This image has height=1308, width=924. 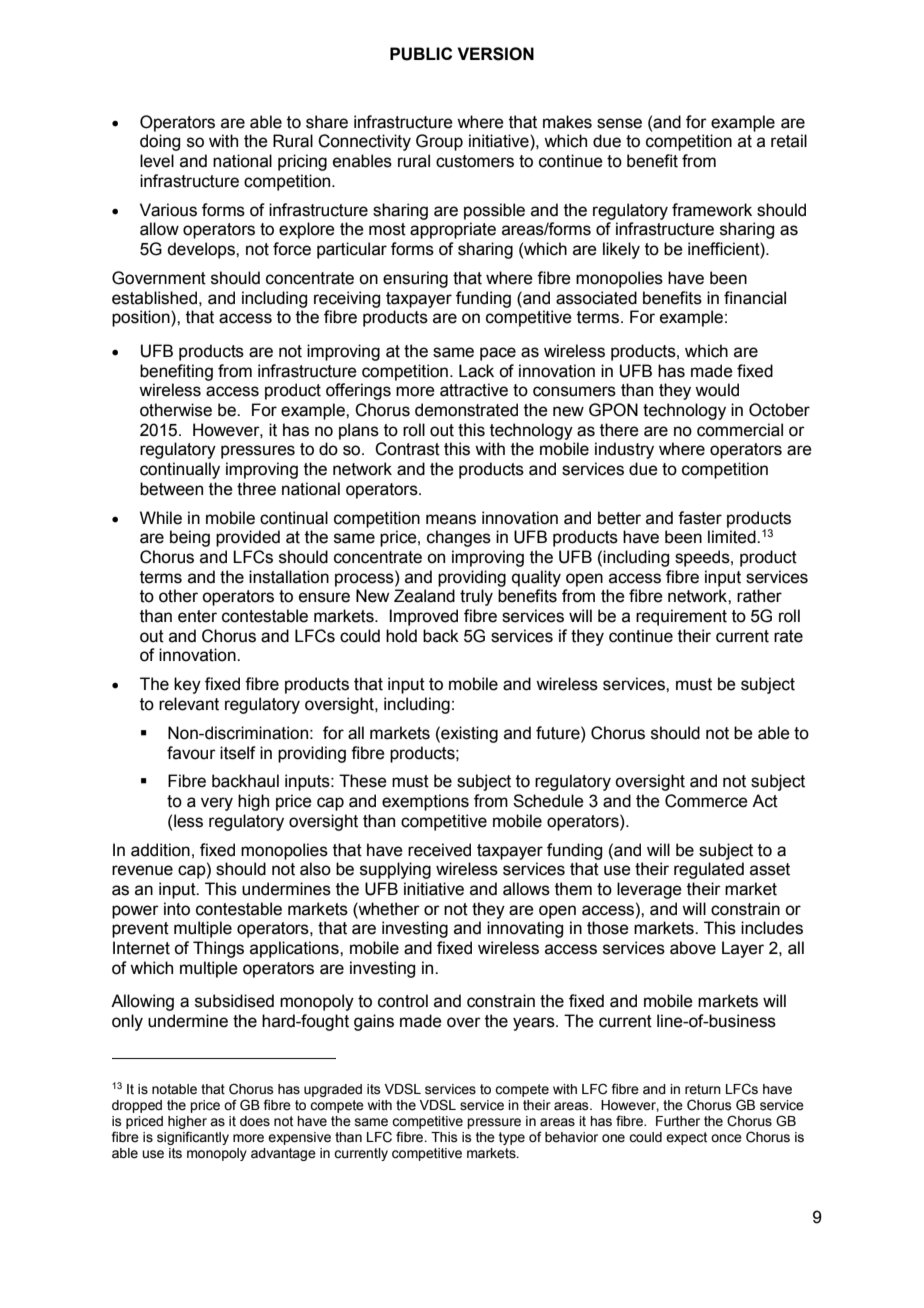 I want to click on commercial, so click(x=740, y=430).
